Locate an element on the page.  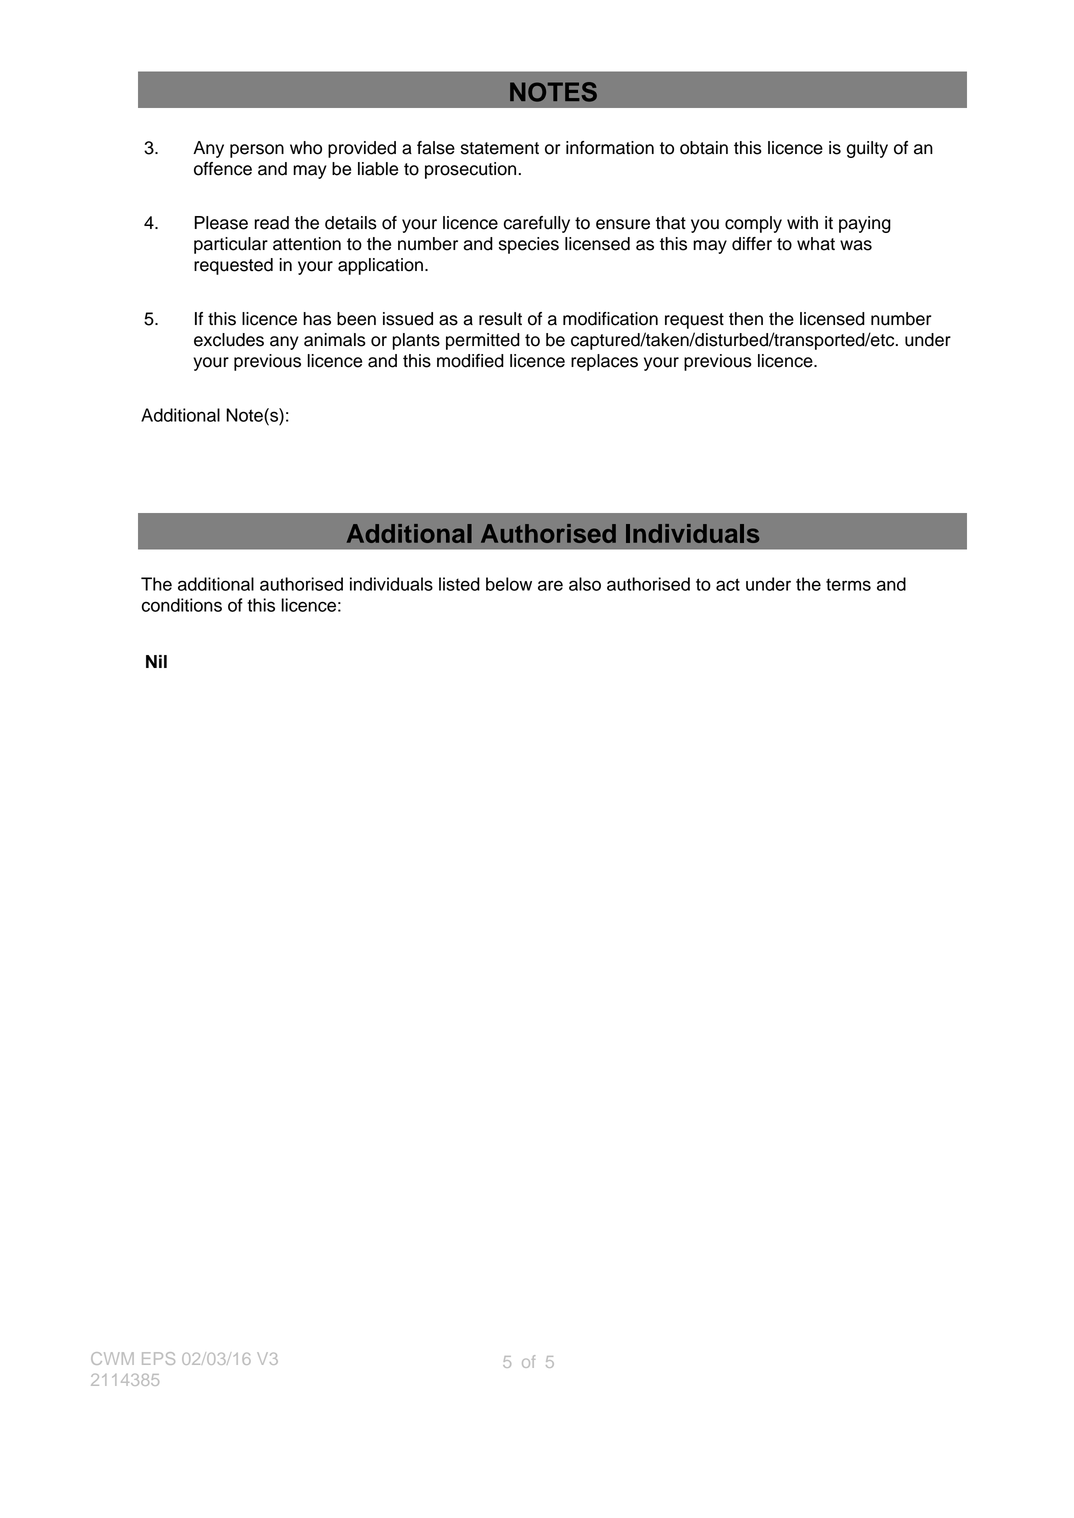
Nil is located at coordinates (156, 661).
